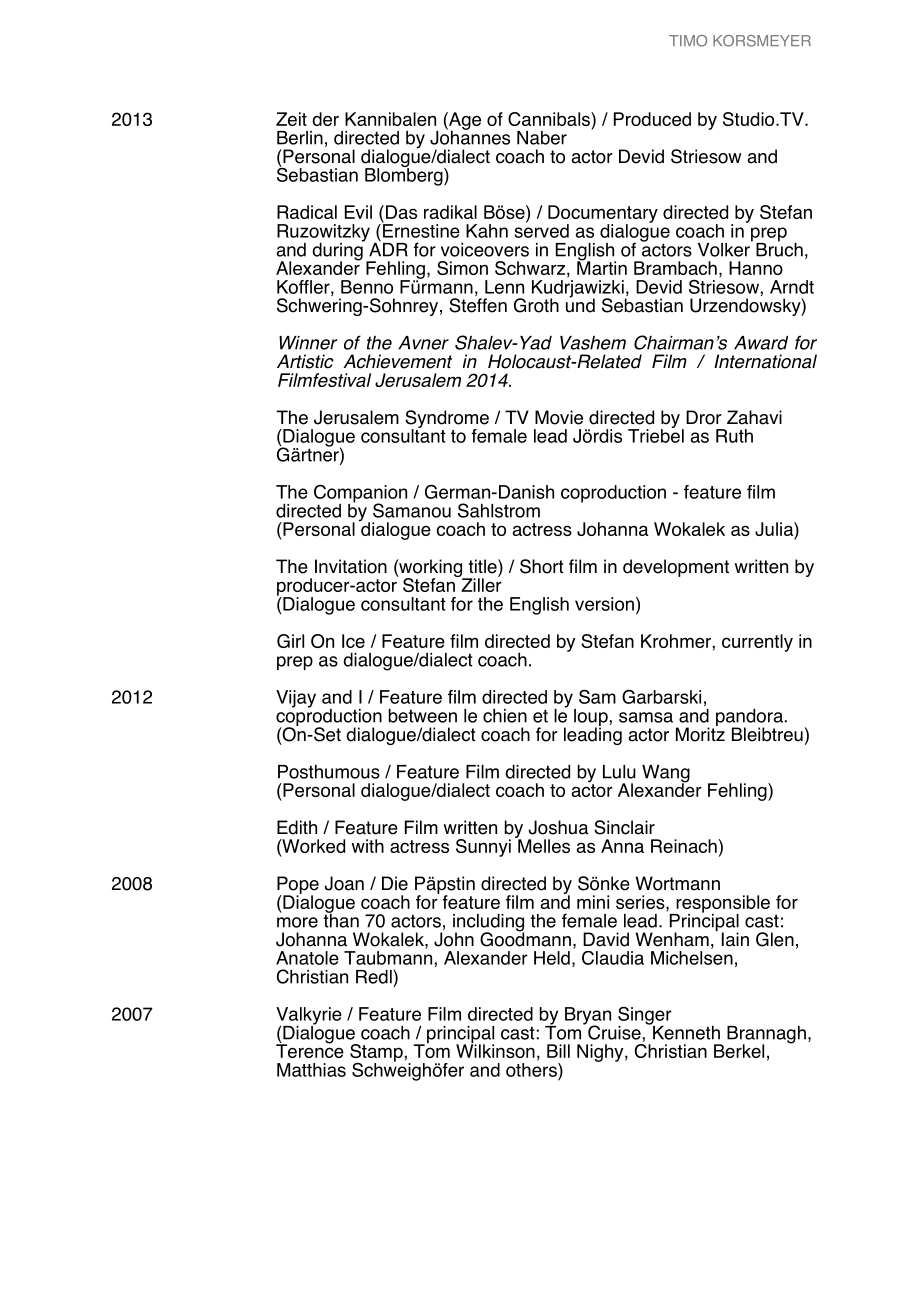 This image has width=924, height=1308. I want to click on Zeit, so click(291, 119).
